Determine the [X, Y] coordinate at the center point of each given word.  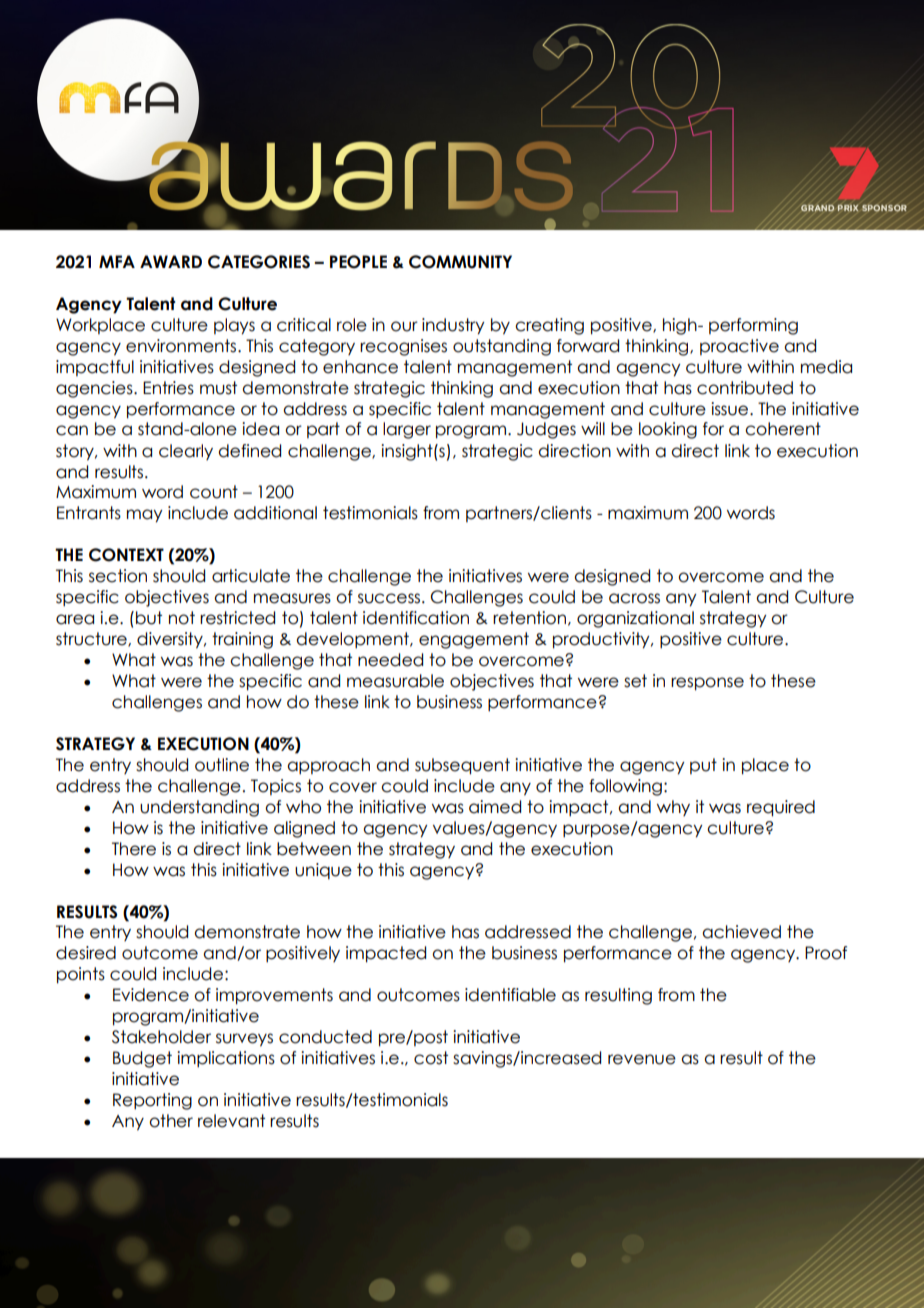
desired [86, 953]
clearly [186, 452]
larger [407, 430]
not [182, 618]
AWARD [171, 261]
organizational [635, 619]
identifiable [510, 995]
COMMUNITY [460, 262]
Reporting [152, 1101]
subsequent [462, 766]
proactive [739, 347]
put [703, 766]
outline [222, 765]
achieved [741, 932]
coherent [783, 429]
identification [416, 618]
